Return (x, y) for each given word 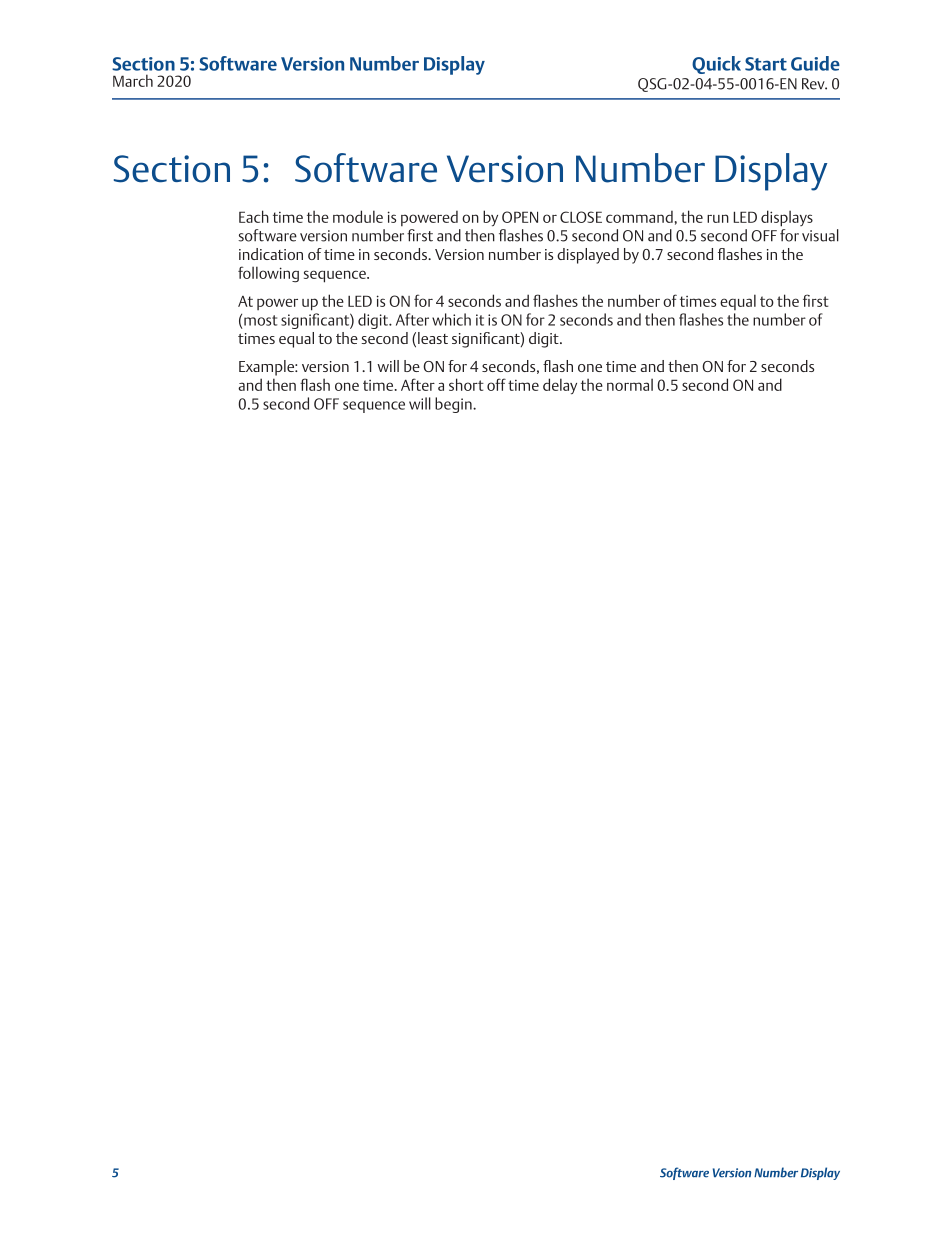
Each (254, 216)
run (718, 218)
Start (766, 64)
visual (820, 235)
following (268, 274)
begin (454, 405)
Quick (716, 65)
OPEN (520, 217)
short (466, 384)
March (133, 80)
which (451, 319)
